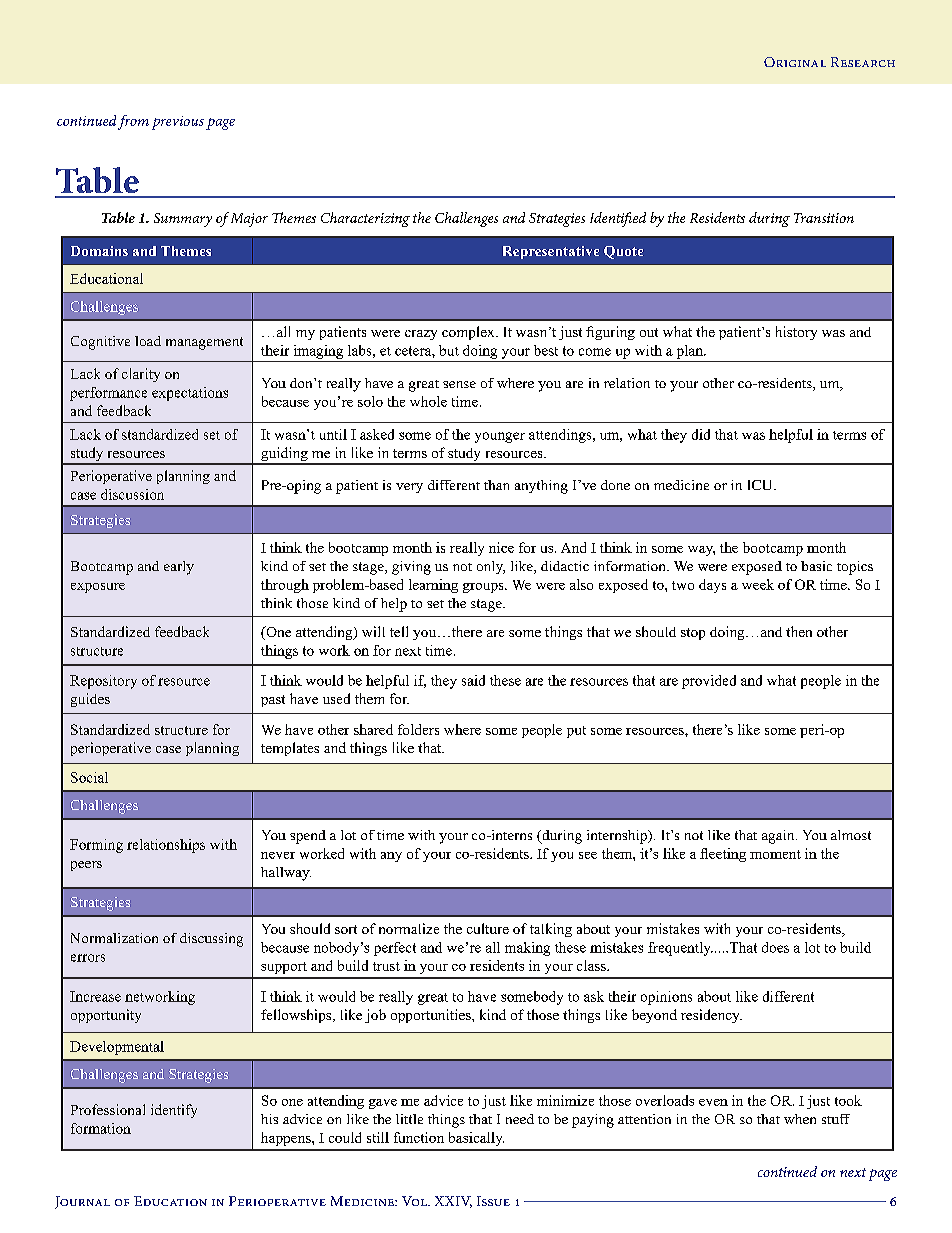 The image size is (952, 1233). What do you see at coordinates (775, 854) in the screenshot?
I see `moment` at bounding box center [775, 854].
